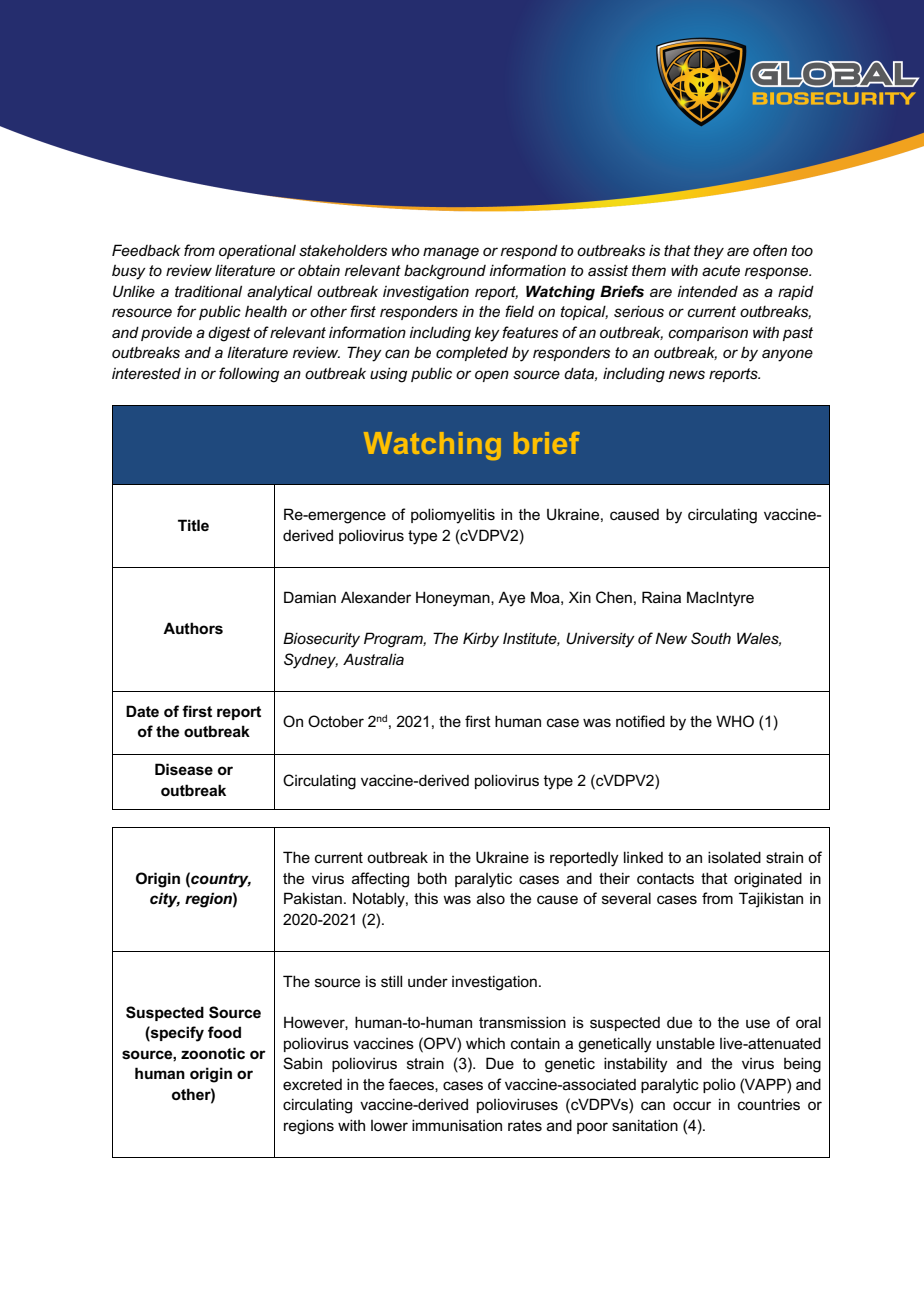 This screenshot has height=1308, width=924. I want to click on background, so click(445, 272).
